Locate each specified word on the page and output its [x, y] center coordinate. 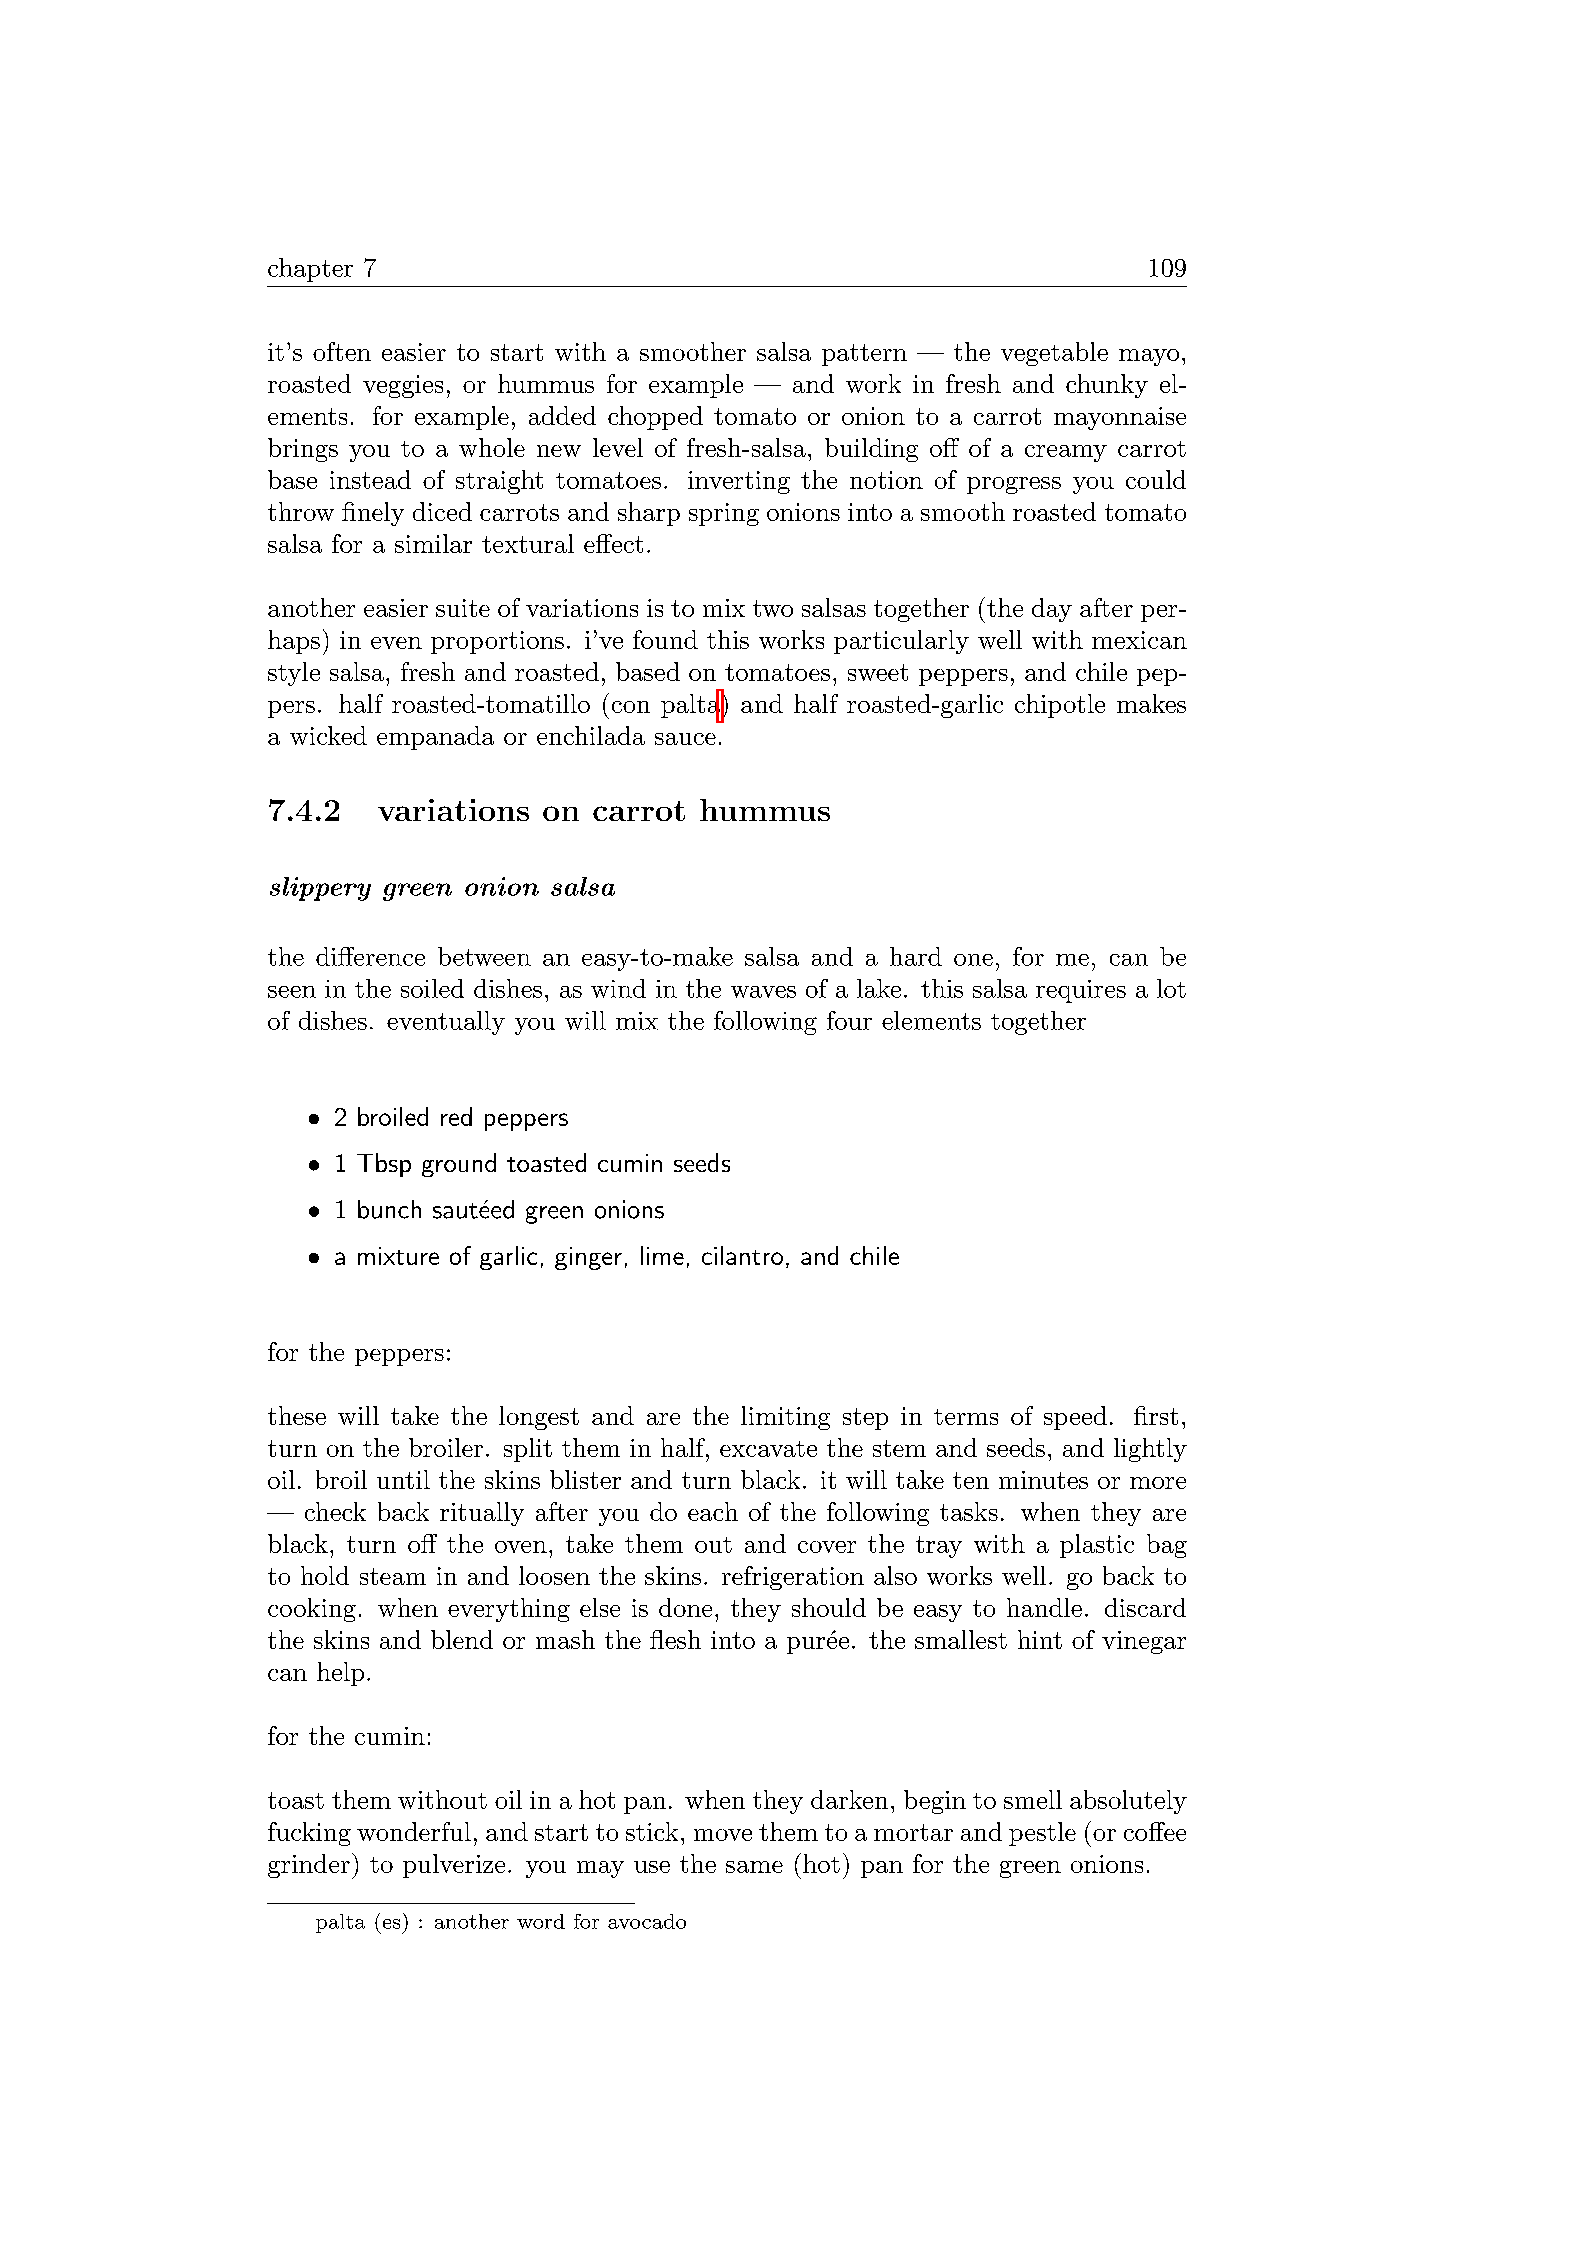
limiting [785, 1418]
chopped [655, 418]
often [342, 351]
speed [1075, 1418]
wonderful [414, 1831]
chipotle [1060, 706]
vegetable [1054, 354]
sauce [685, 739]
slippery [320, 889]
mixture [398, 1256]
